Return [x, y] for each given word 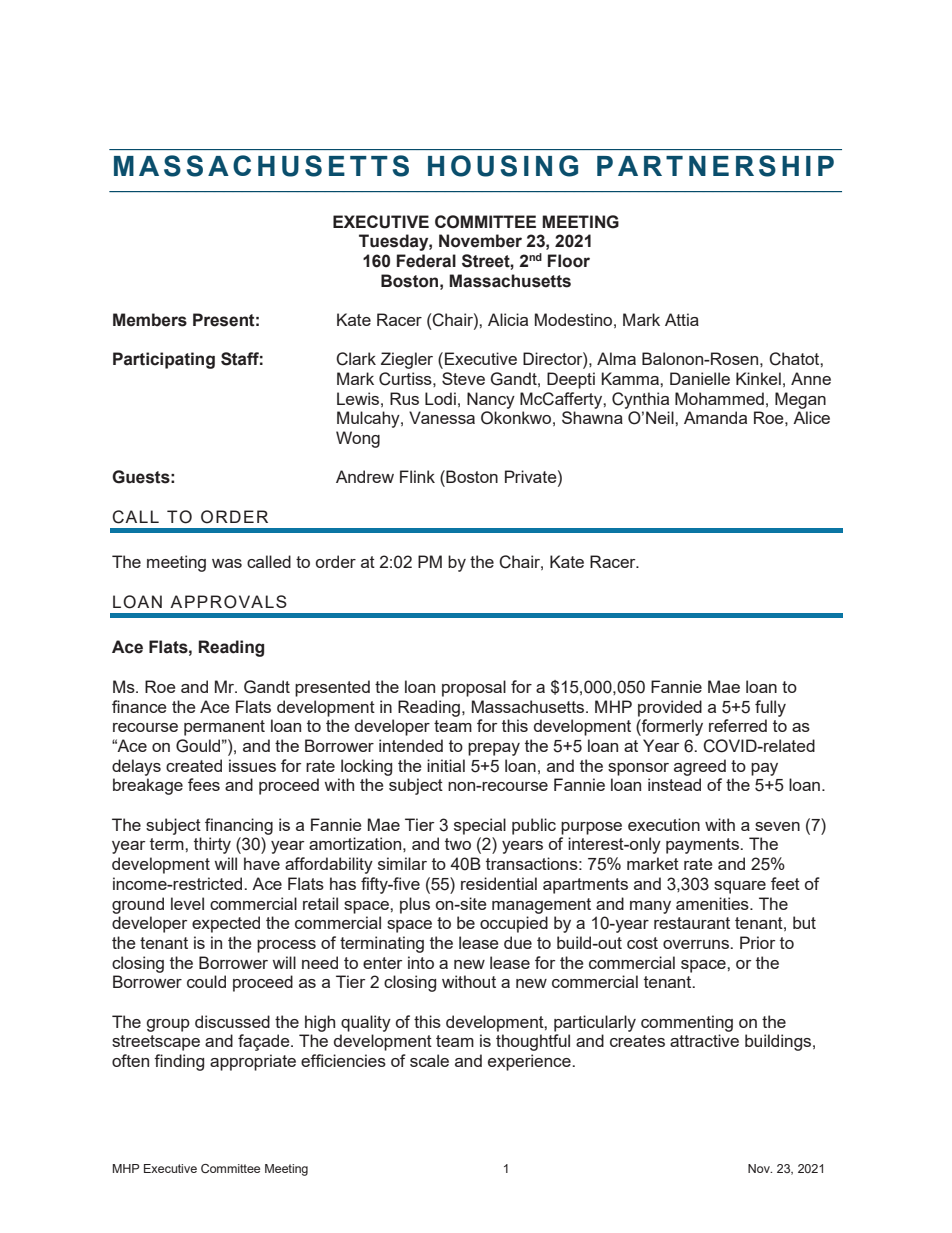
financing [239, 826]
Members [150, 320]
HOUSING [503, 166]
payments [703, 846]
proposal [474, 688]
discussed [232, 1021]
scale [429, 1060]
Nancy [491, 400]
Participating [164, 360]
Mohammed [719, 398]
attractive [704, 1040]
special [480, 826]
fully [770, 708]
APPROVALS [228, 602]
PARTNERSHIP [715, 166]
